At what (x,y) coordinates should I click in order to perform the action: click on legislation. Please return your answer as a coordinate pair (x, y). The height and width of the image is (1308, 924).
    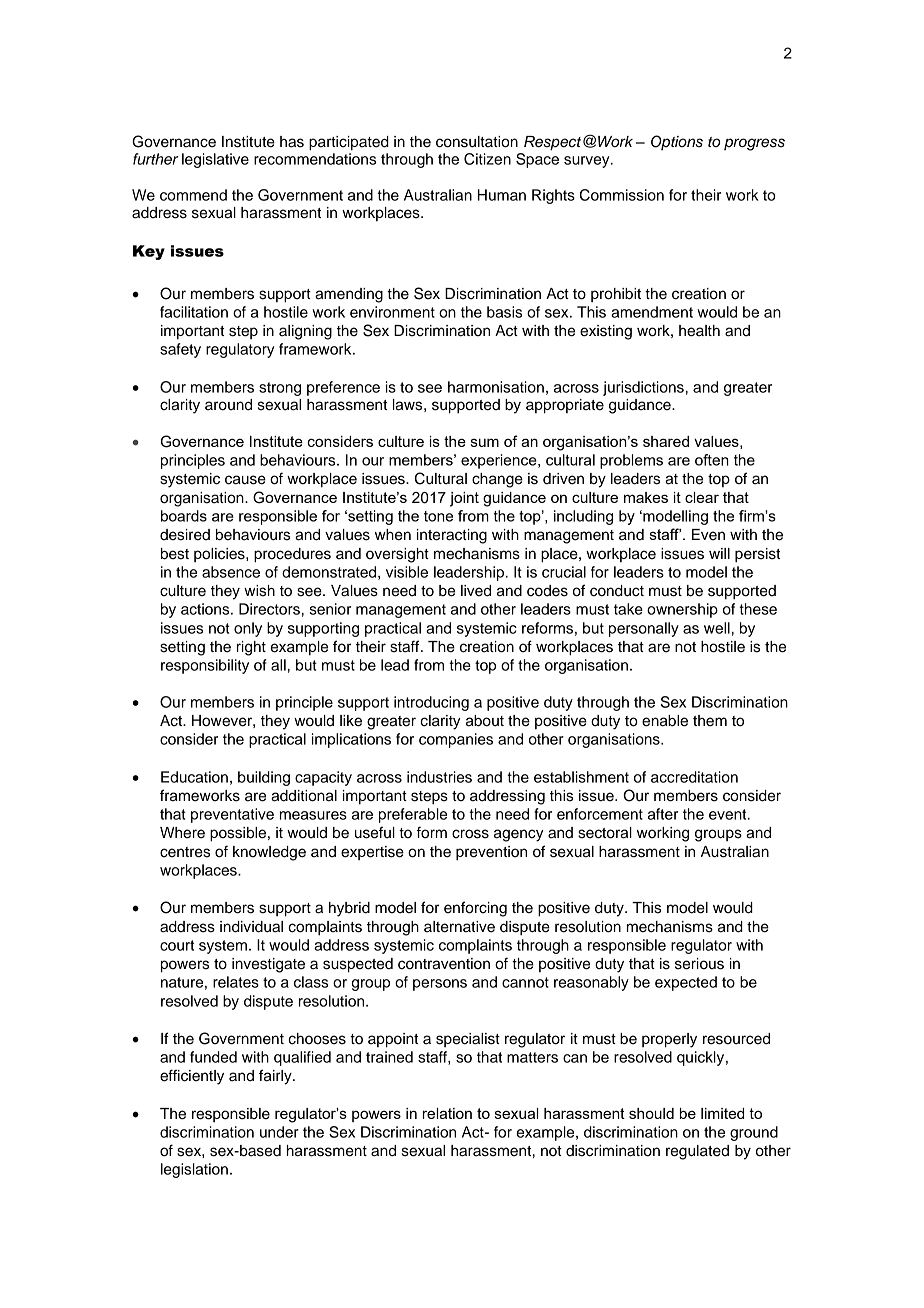
    Looking at the image, I should click on (194, 1170).
